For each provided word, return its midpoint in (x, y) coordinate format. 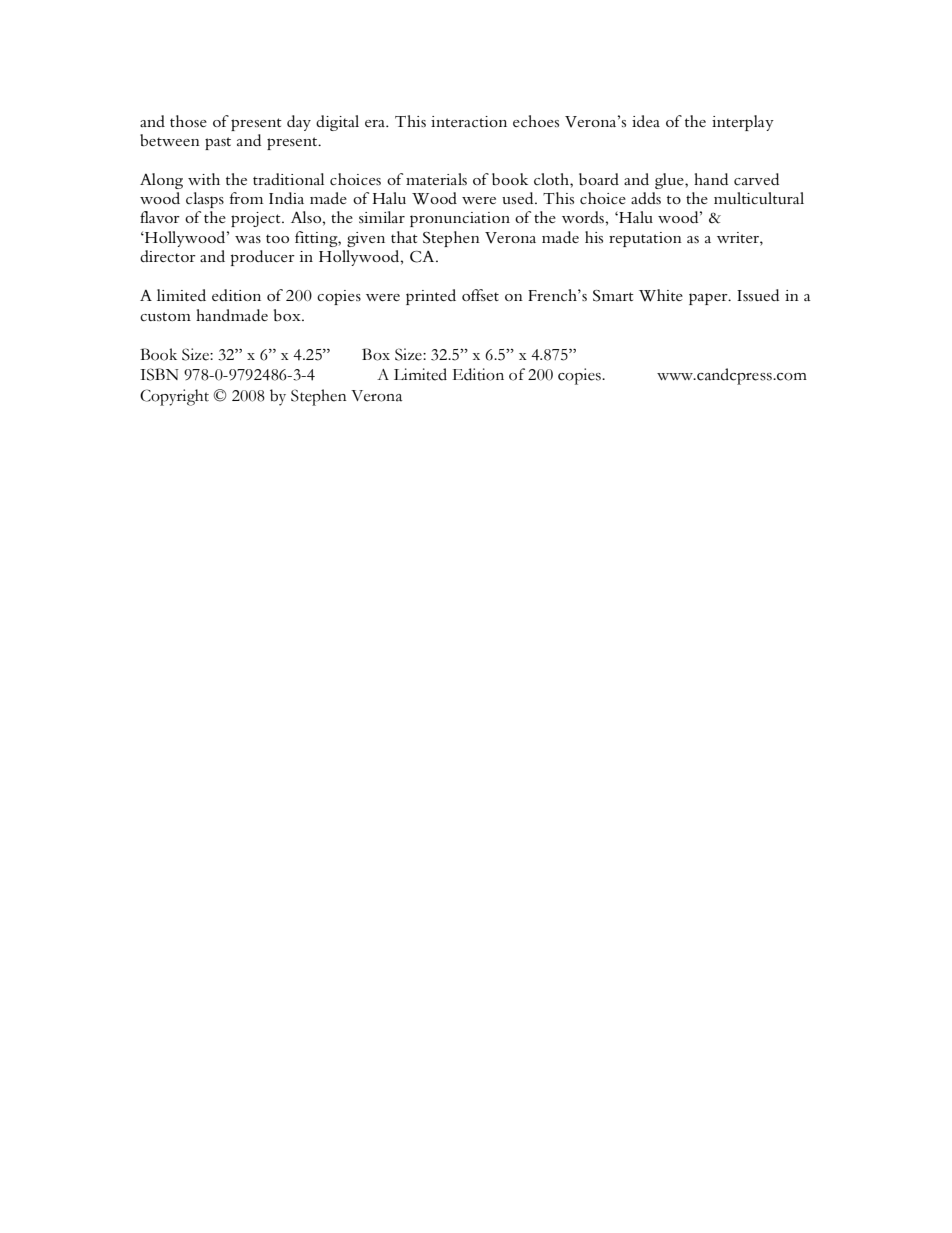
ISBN (159, 374)
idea (646, 121)
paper (709, 299)
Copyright (174, 397)
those (188, 121)
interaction (469, 121)
